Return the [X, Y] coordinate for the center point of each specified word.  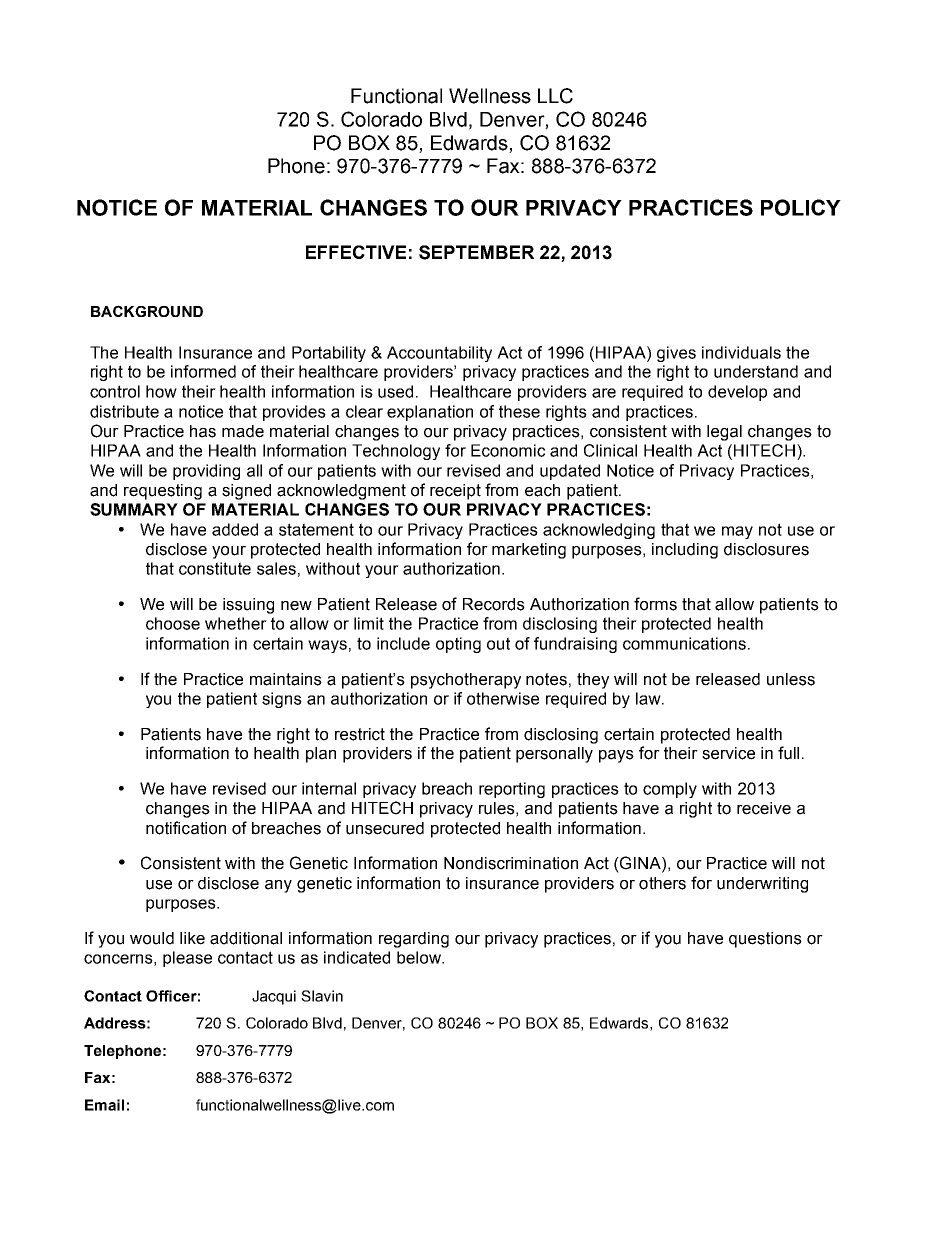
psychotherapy [466, 681]
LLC [555, 96]
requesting [163, 492]
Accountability [439, 354]
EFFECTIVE [356, 252]
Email [104, 1105]
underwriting [762, 885]
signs [282, 700]
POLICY [801, 207]
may [737, 532]
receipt [455, 492]
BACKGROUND [147, 311]
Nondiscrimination [511, 863]
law [649, 698]
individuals [741, 352]
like [192, 938]
